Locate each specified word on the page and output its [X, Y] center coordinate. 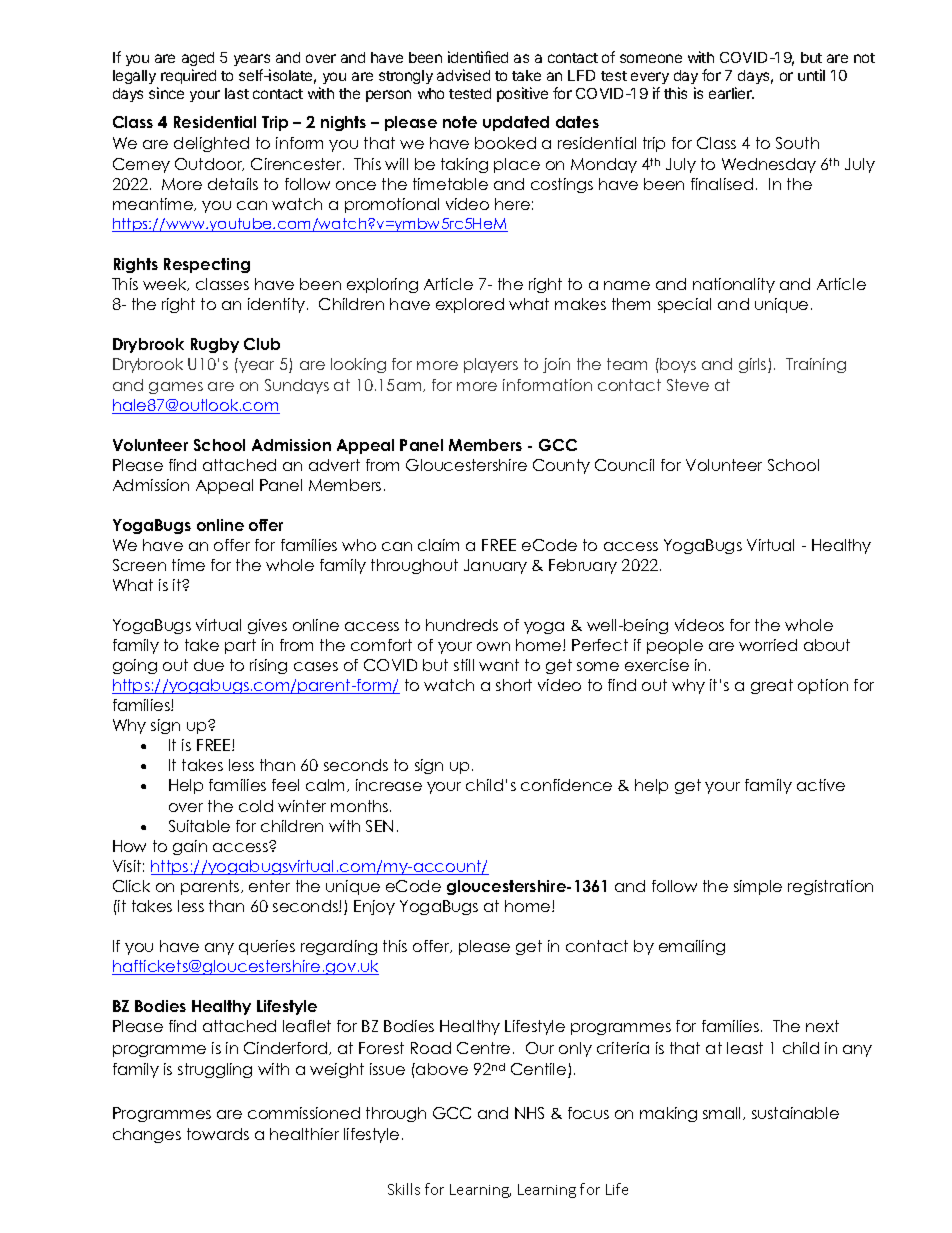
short [514, 685]
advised [463, 75]
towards [218, 1134]
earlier [731, 93]
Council [624, 465]
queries [267, 947]
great [772, 686]
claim [438, 545]
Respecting [207, 265]
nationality [734, 285]
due [209, 665]
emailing [692, 947]
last [237, 93]
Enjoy [374, 907]
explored [470, 305]
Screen [139, 565]
